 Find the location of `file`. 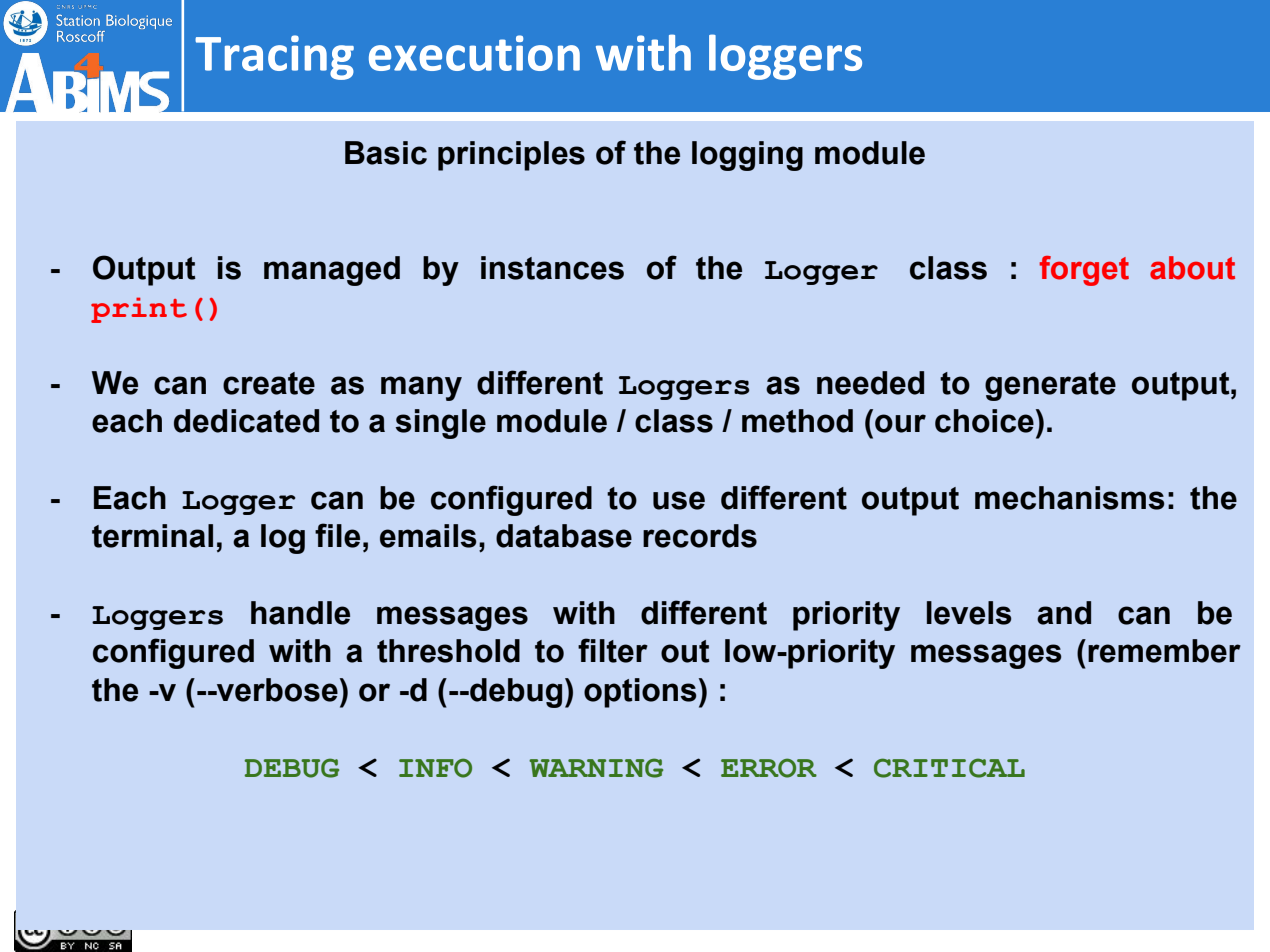

file is located at coordinates (337, 535).
